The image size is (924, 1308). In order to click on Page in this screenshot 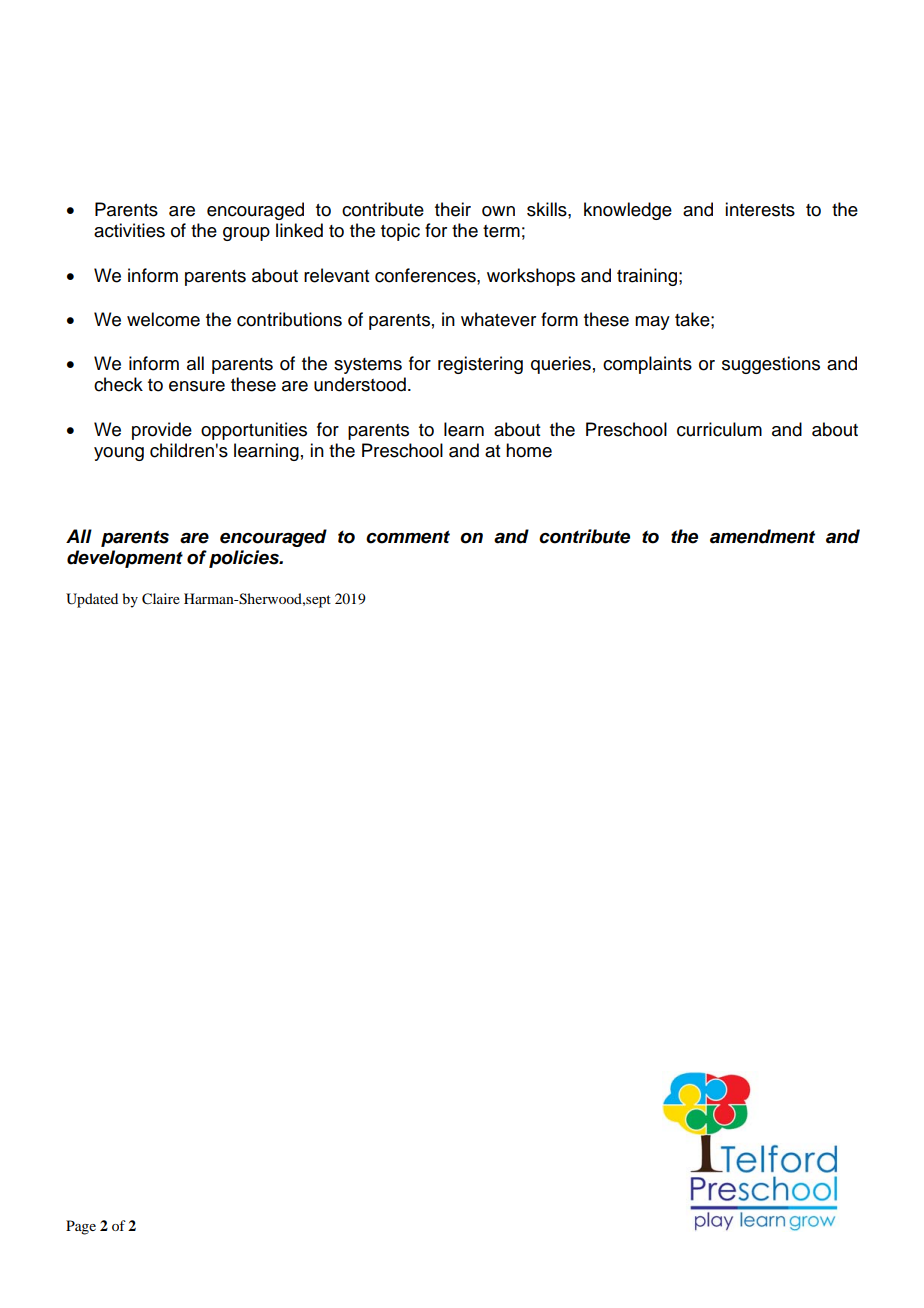, I will do `click(81, 1227)`.
